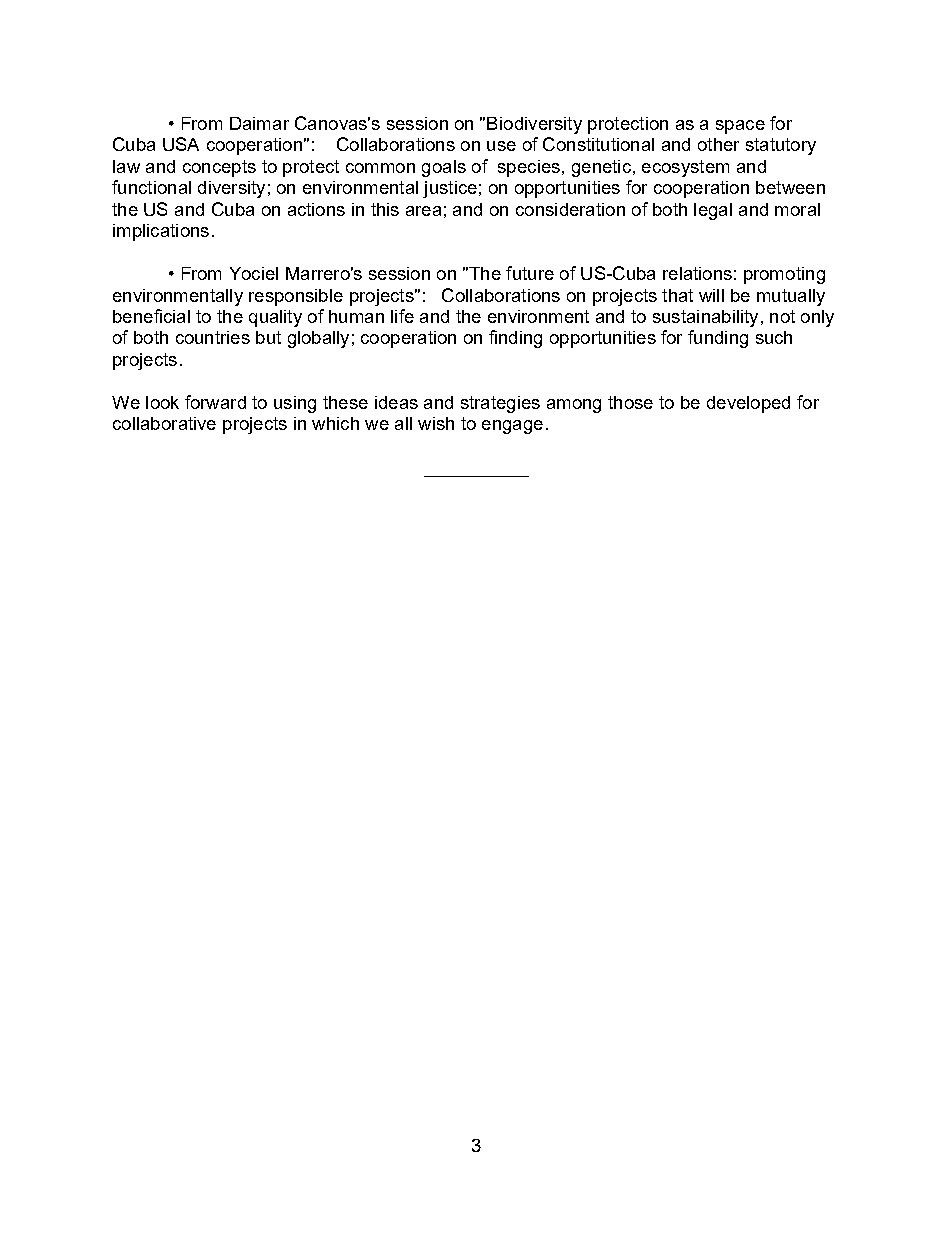  Describe the element at coordinates (181, 144) in the image. I see `USA` at that location.
